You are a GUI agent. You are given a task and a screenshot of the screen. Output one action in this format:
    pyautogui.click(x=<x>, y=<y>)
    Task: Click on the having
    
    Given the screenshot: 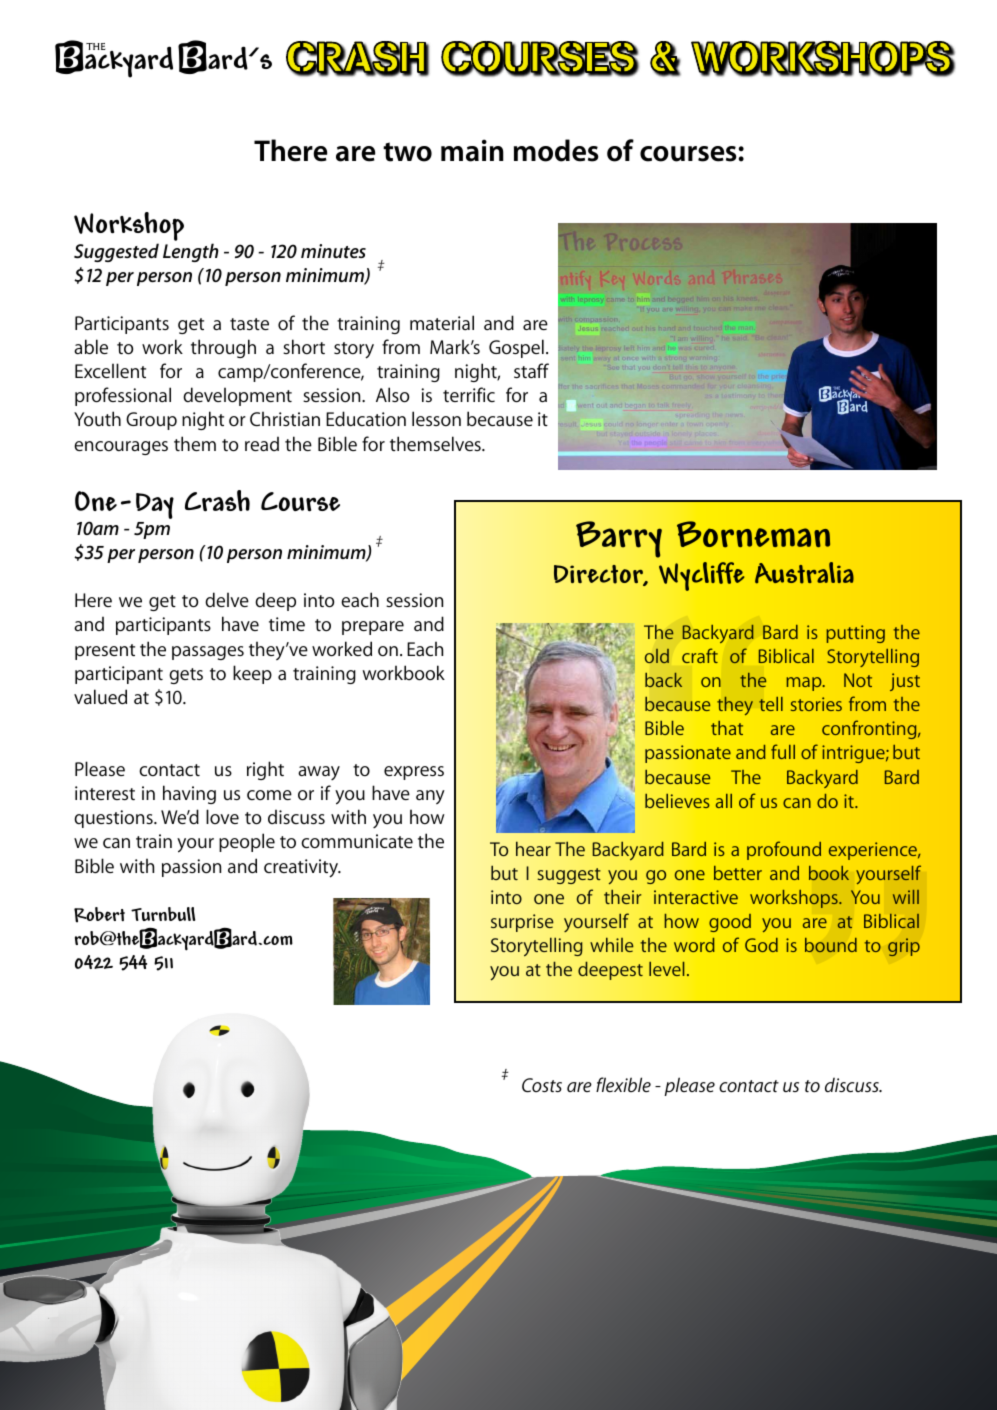 What is the action you would take?
    pyautogui.click(x=189, y=794)
